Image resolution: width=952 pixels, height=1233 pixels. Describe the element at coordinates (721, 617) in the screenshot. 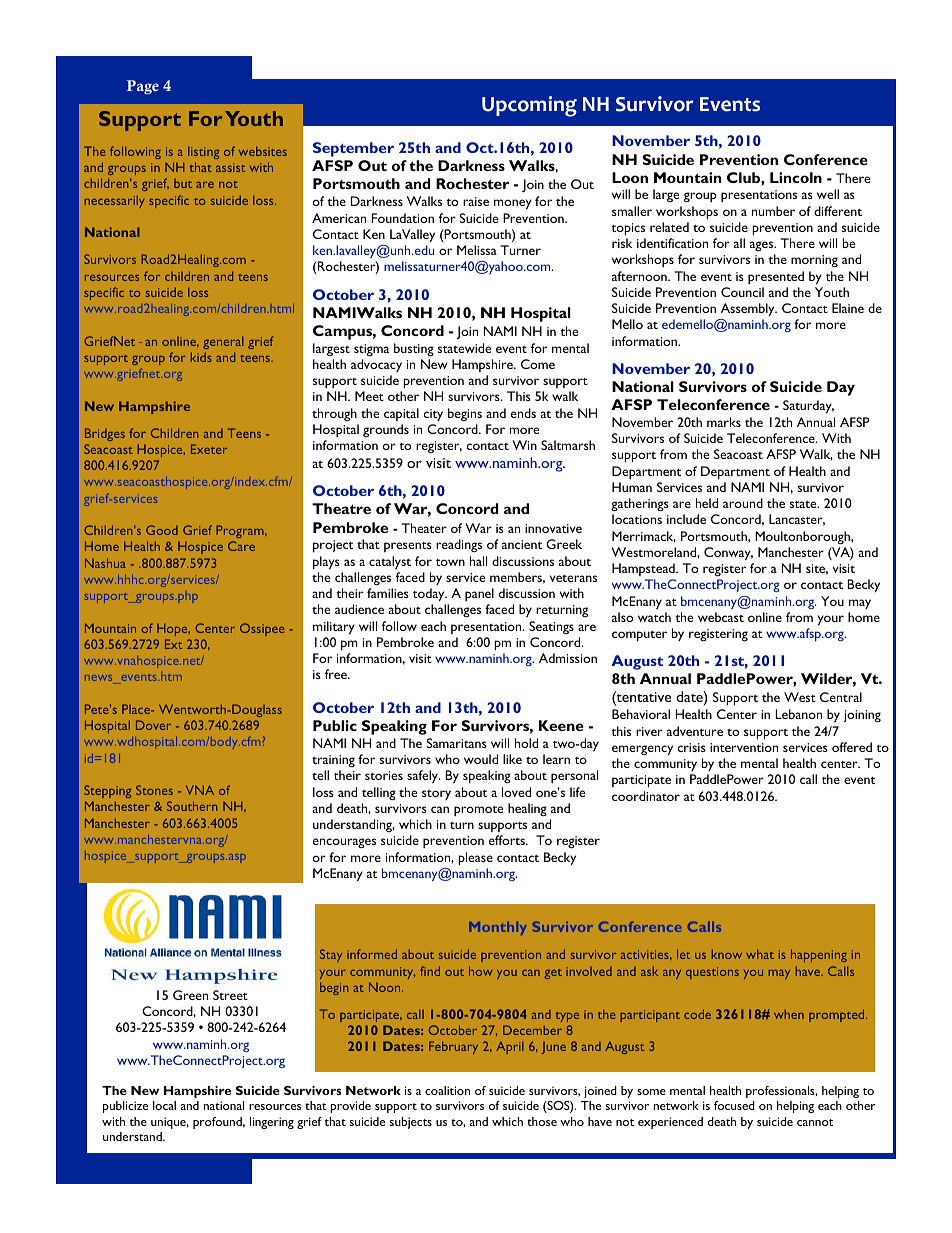

I see `webcast` at that location.
